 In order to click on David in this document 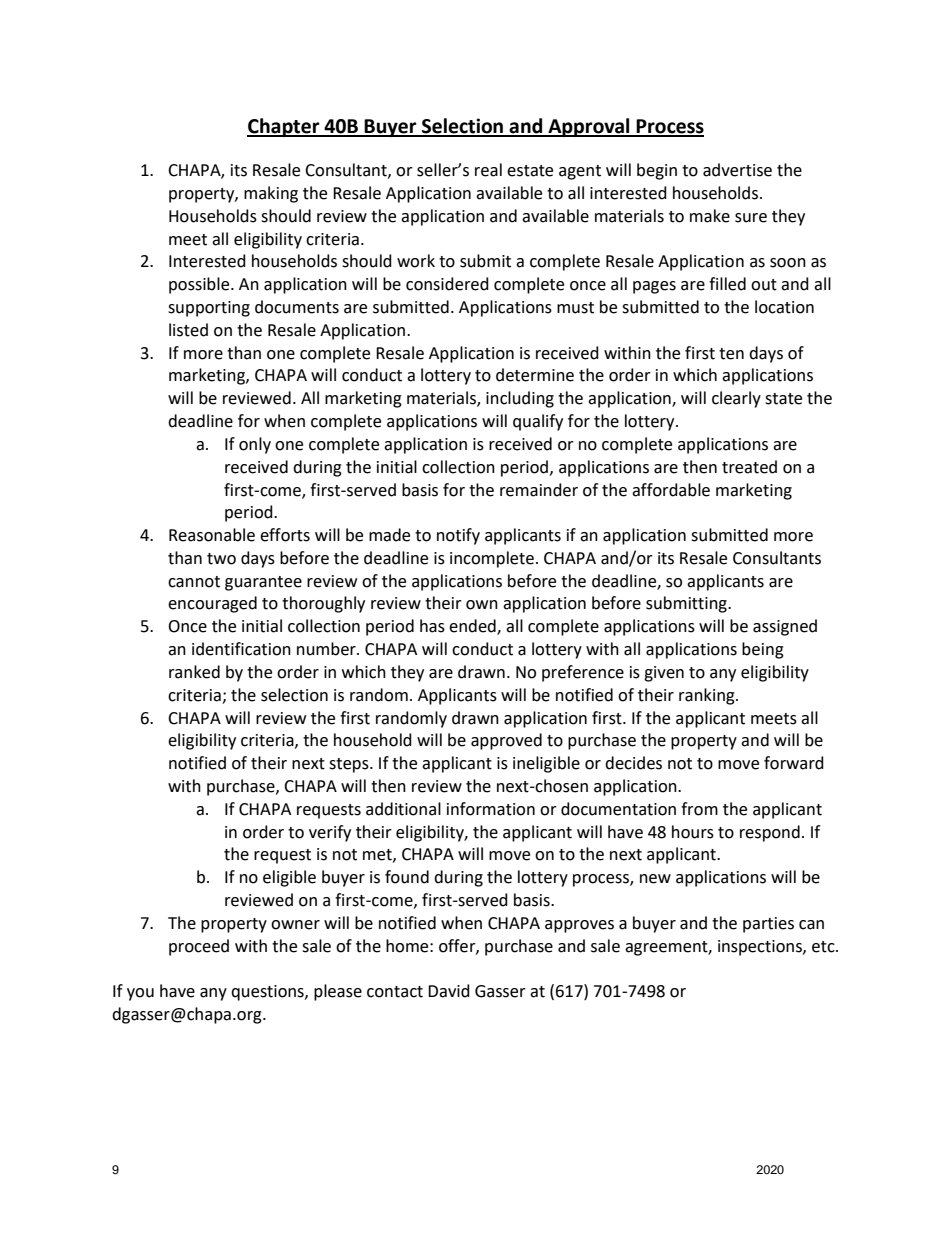, I will do `click(449, 991)`.
